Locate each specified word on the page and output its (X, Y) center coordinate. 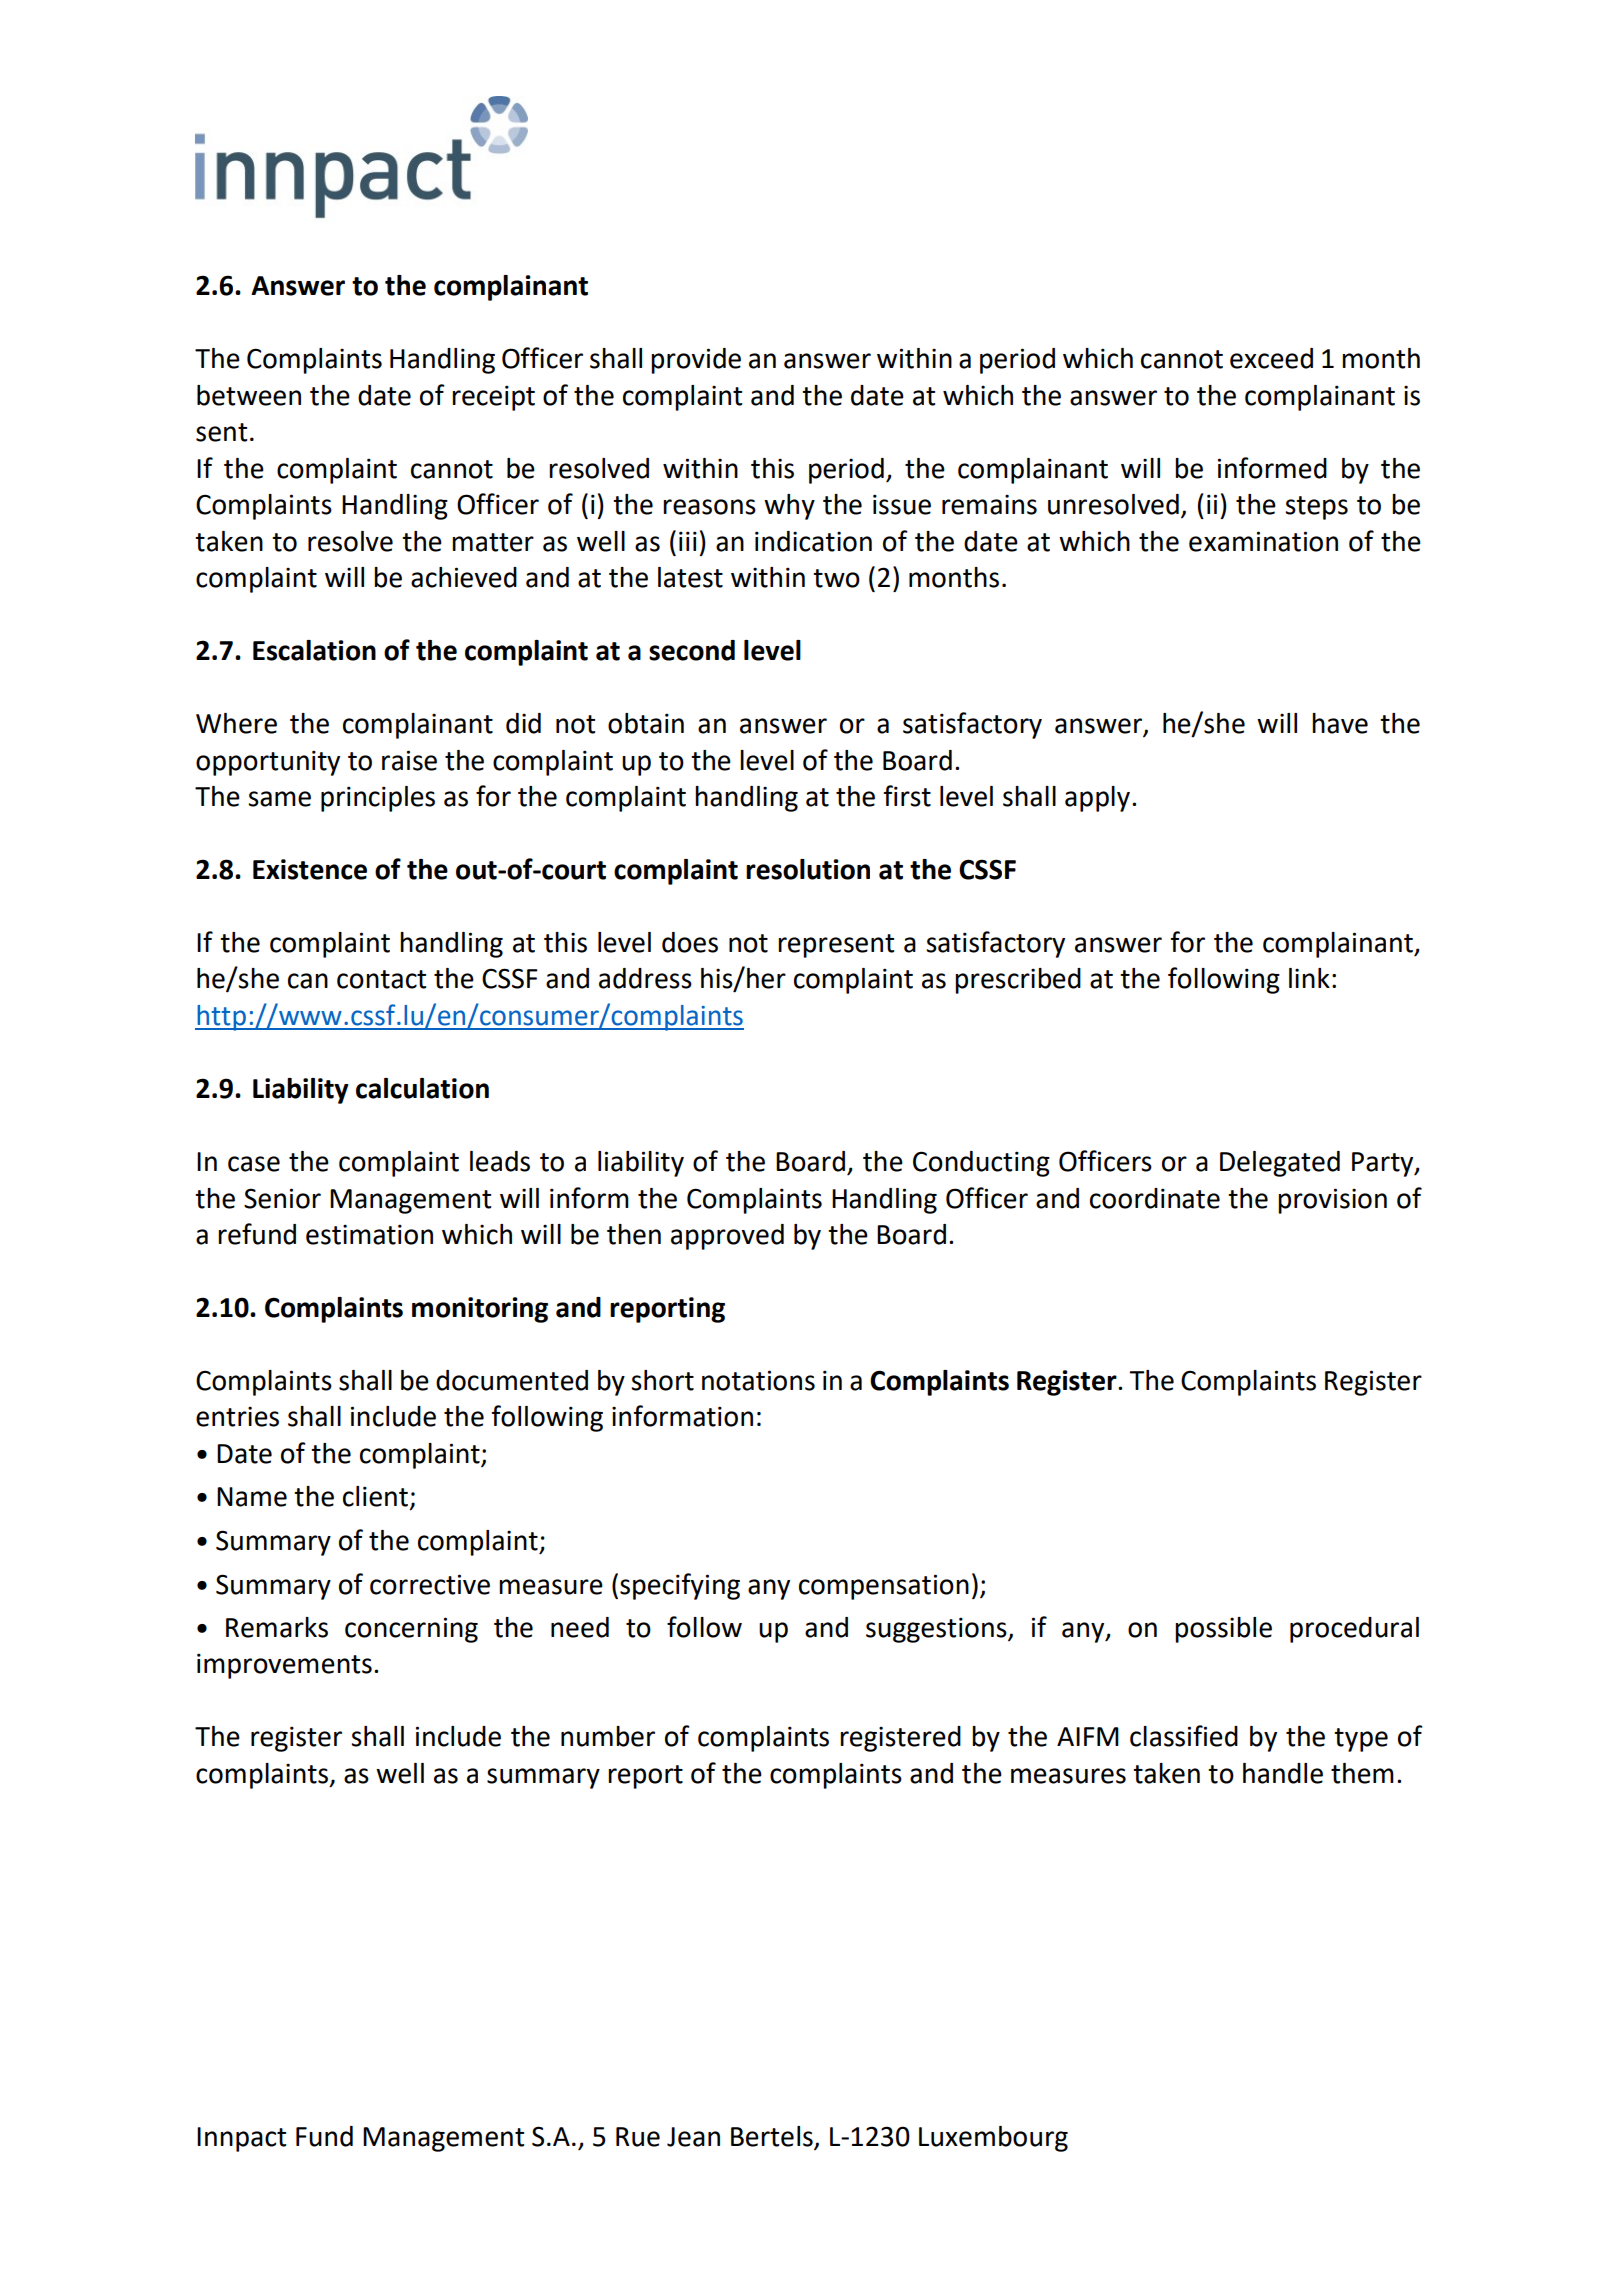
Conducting (981, 1164)
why (789, 507)
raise (409, 760)
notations (758, 1380)
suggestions (937, 1630)
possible (1223, 1630)
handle (1283, 1773)
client (375, 1496)
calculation (422, 1088)
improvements (284, 1666)
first (907, 796)
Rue (638, 2137)
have (1340, 723)
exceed (1271, 358)
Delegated (1280, 1164)
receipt (493, 398)
